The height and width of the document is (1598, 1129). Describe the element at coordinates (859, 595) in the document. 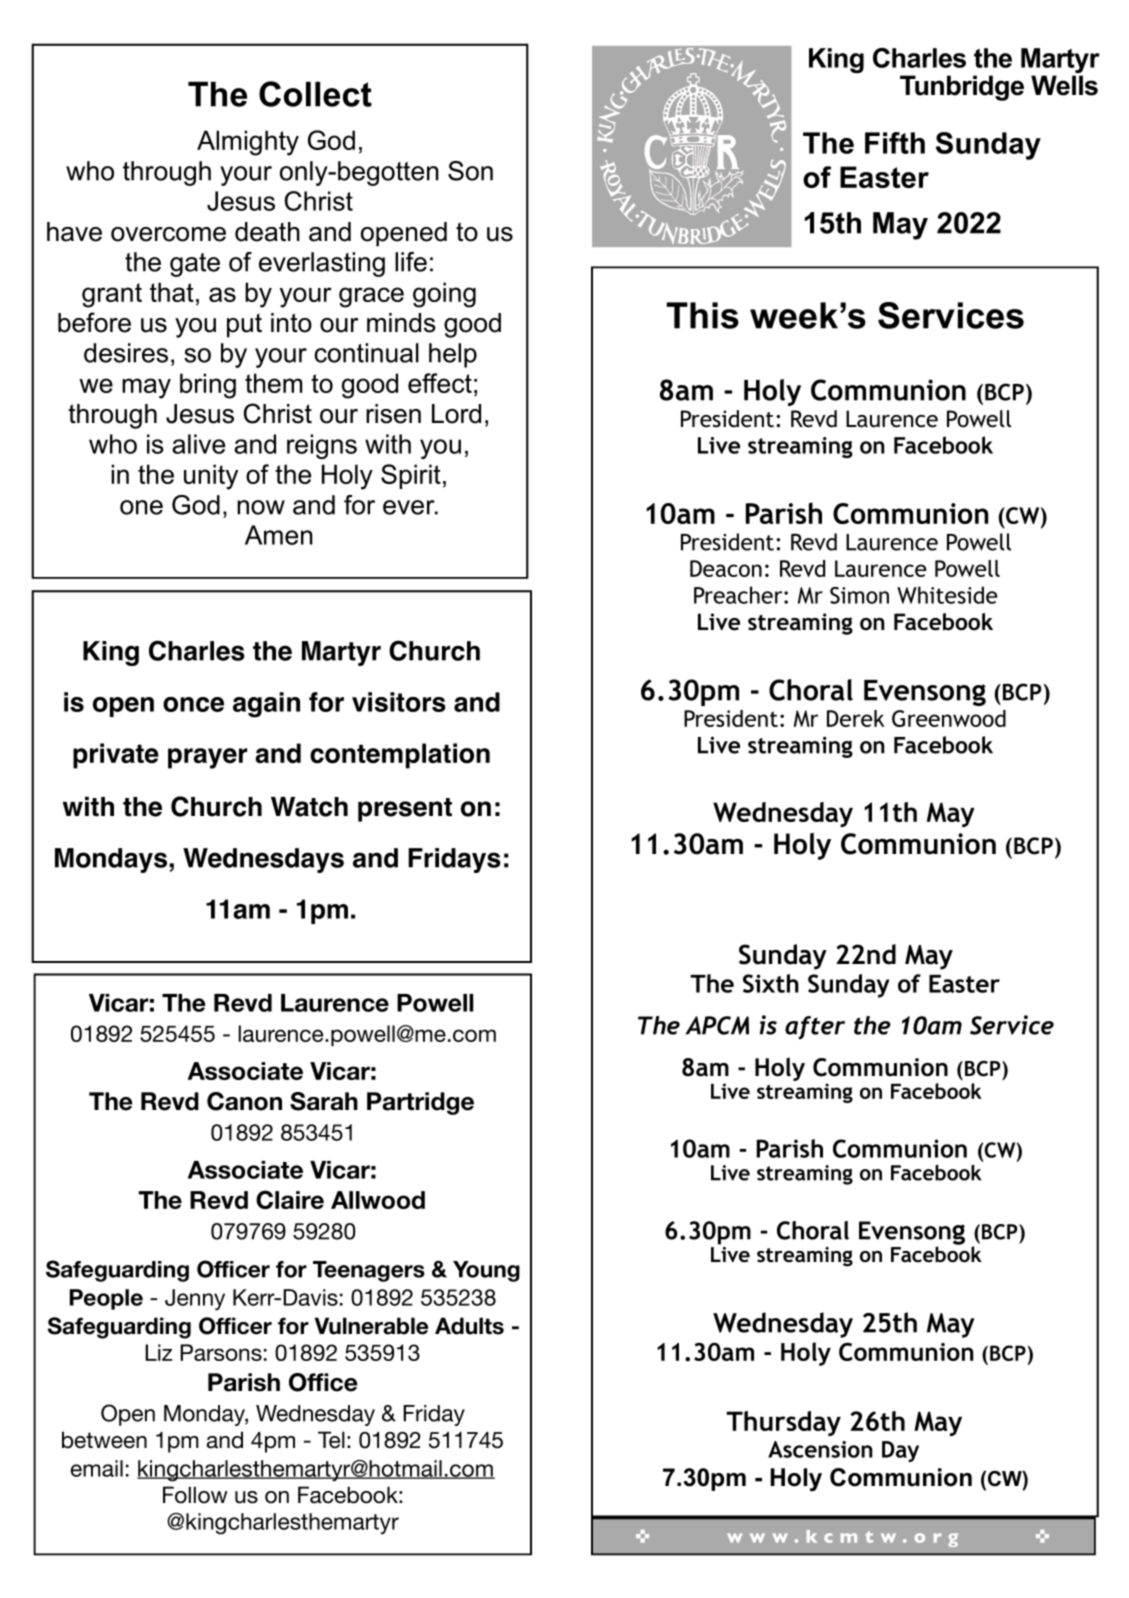

I see `Simon` at that location.
